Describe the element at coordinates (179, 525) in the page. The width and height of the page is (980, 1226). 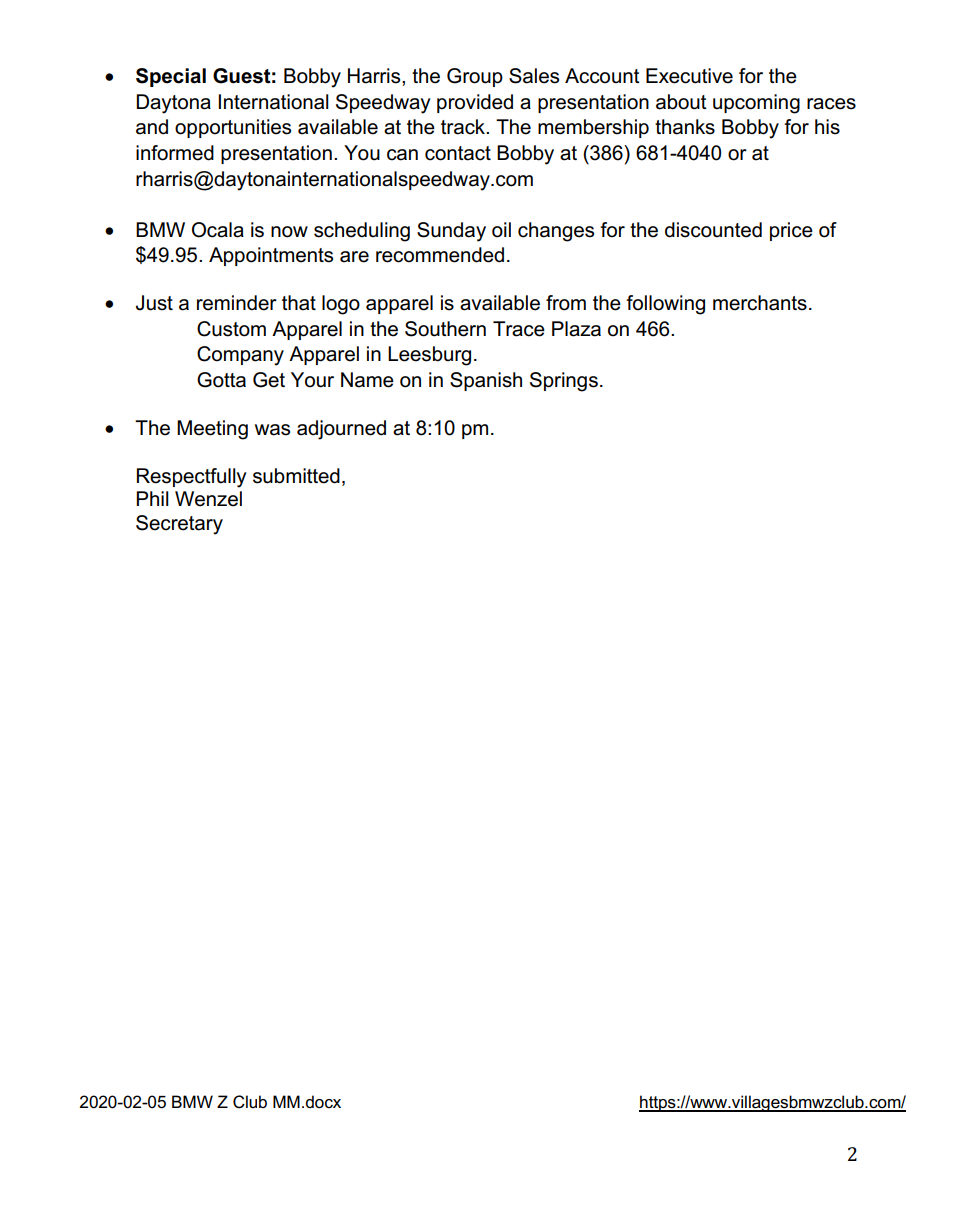
I see `Secretary` at that location.
